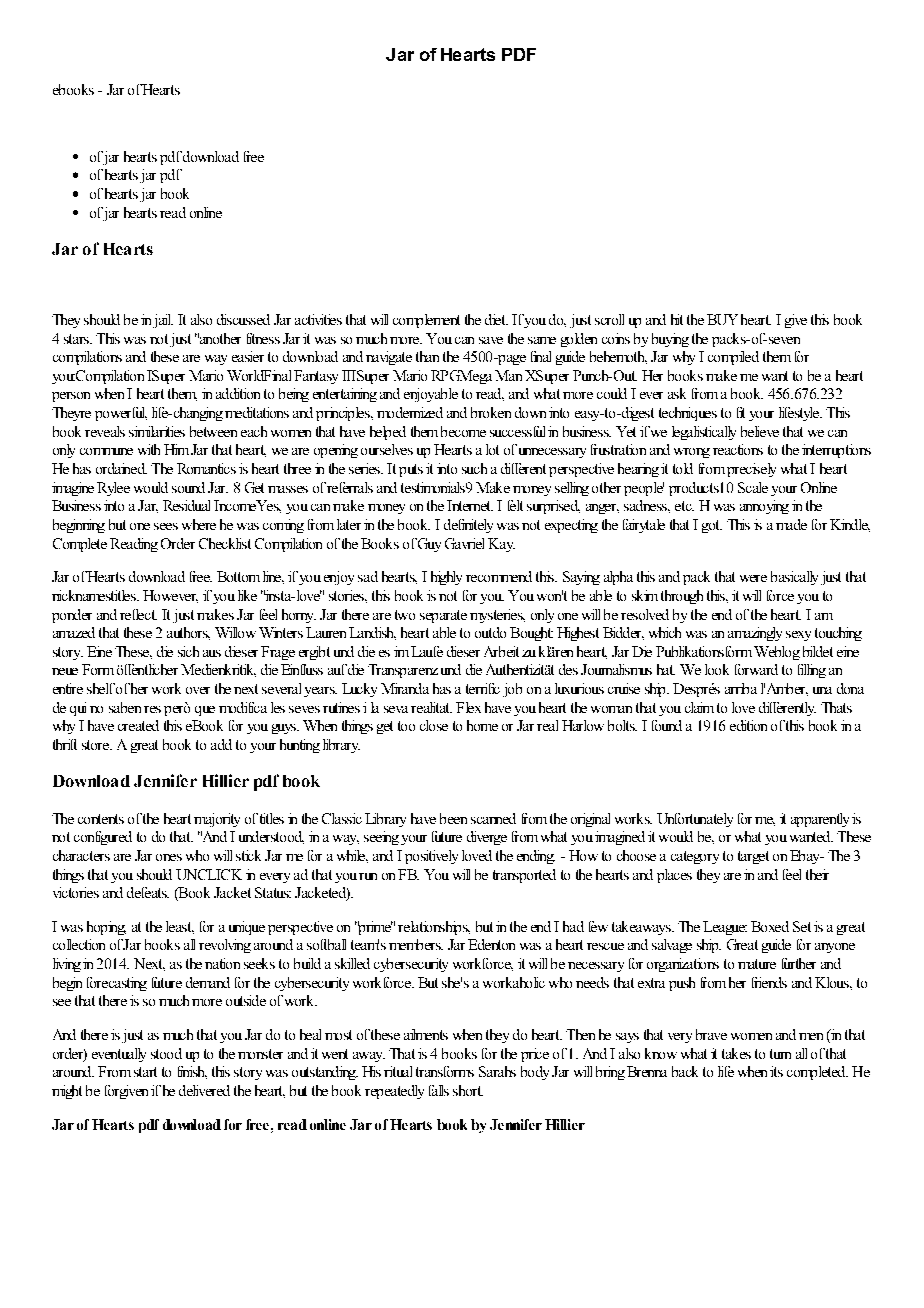 The height and width of the image is (1308, 924). What do you see at coordinates (712, 526) in the image?
I see `got` at bounding box center [712, 526].
